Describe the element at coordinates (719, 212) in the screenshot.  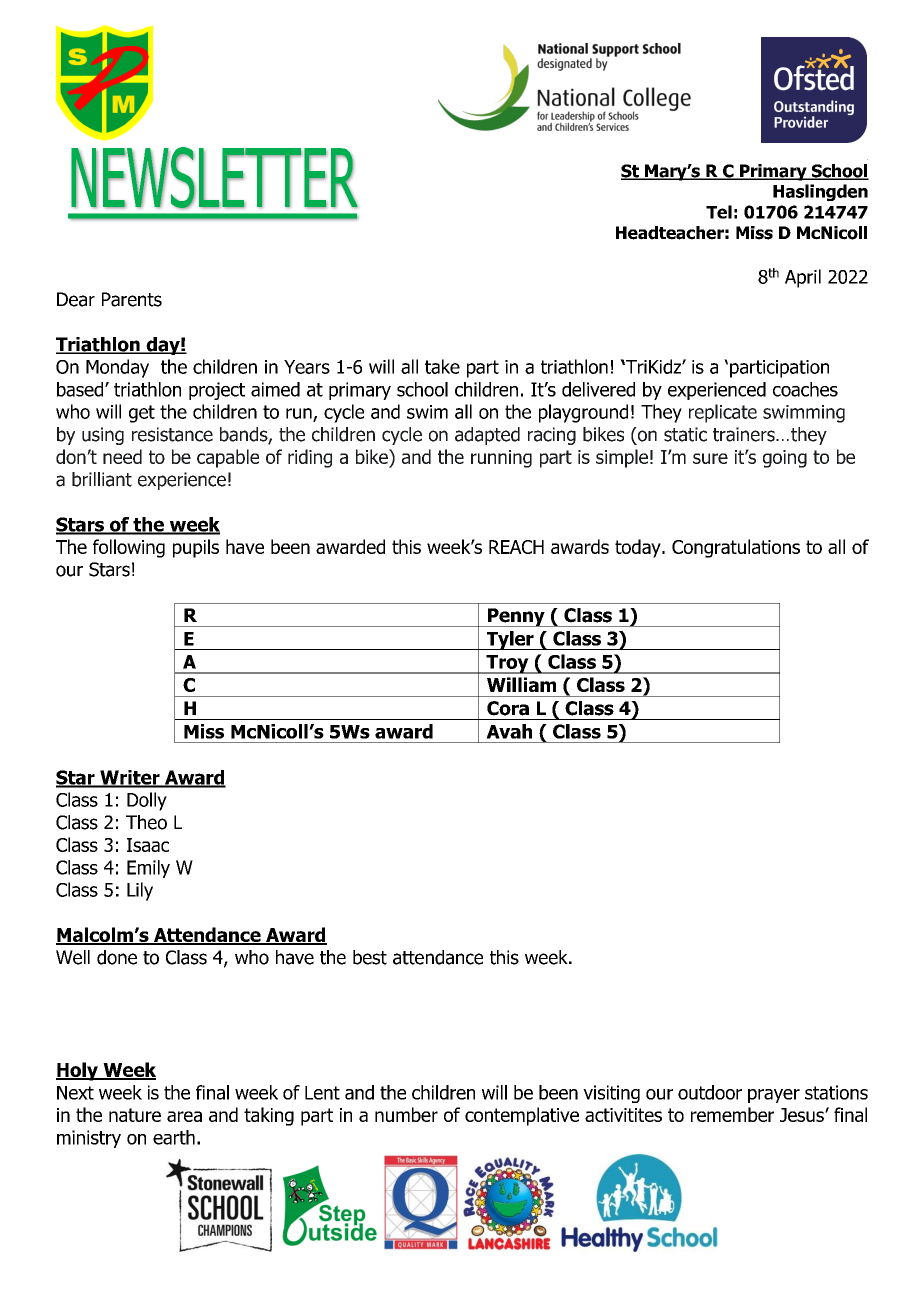
I see `Tel` at that location.
